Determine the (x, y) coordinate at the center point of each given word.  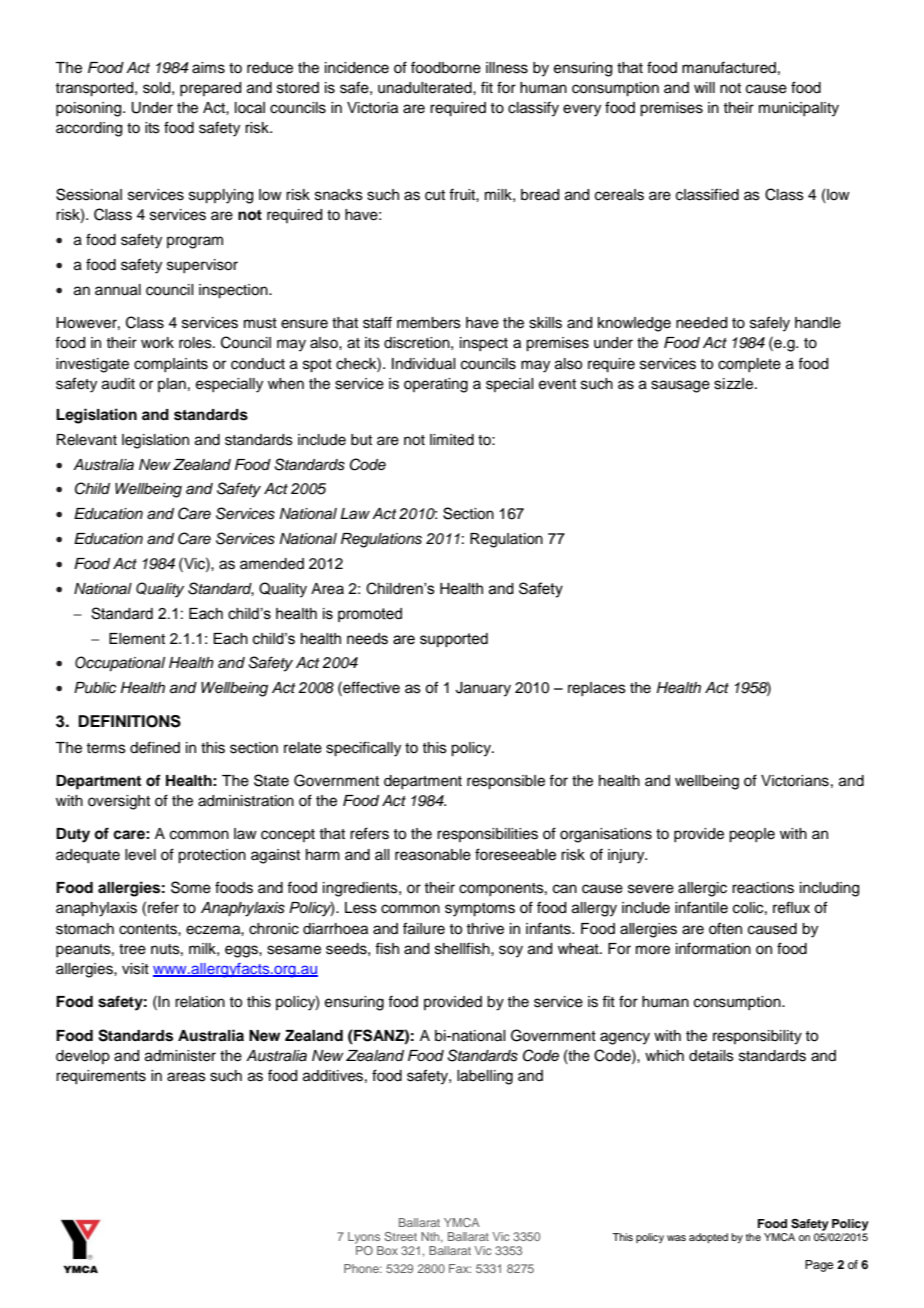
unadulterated (426, 88)
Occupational (120, 664)
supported (454, 640)
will (704, 87)
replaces (597, 689)
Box (387, 1250)
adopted (708, 1238)
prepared (210, 89)
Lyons (364, 1238)
